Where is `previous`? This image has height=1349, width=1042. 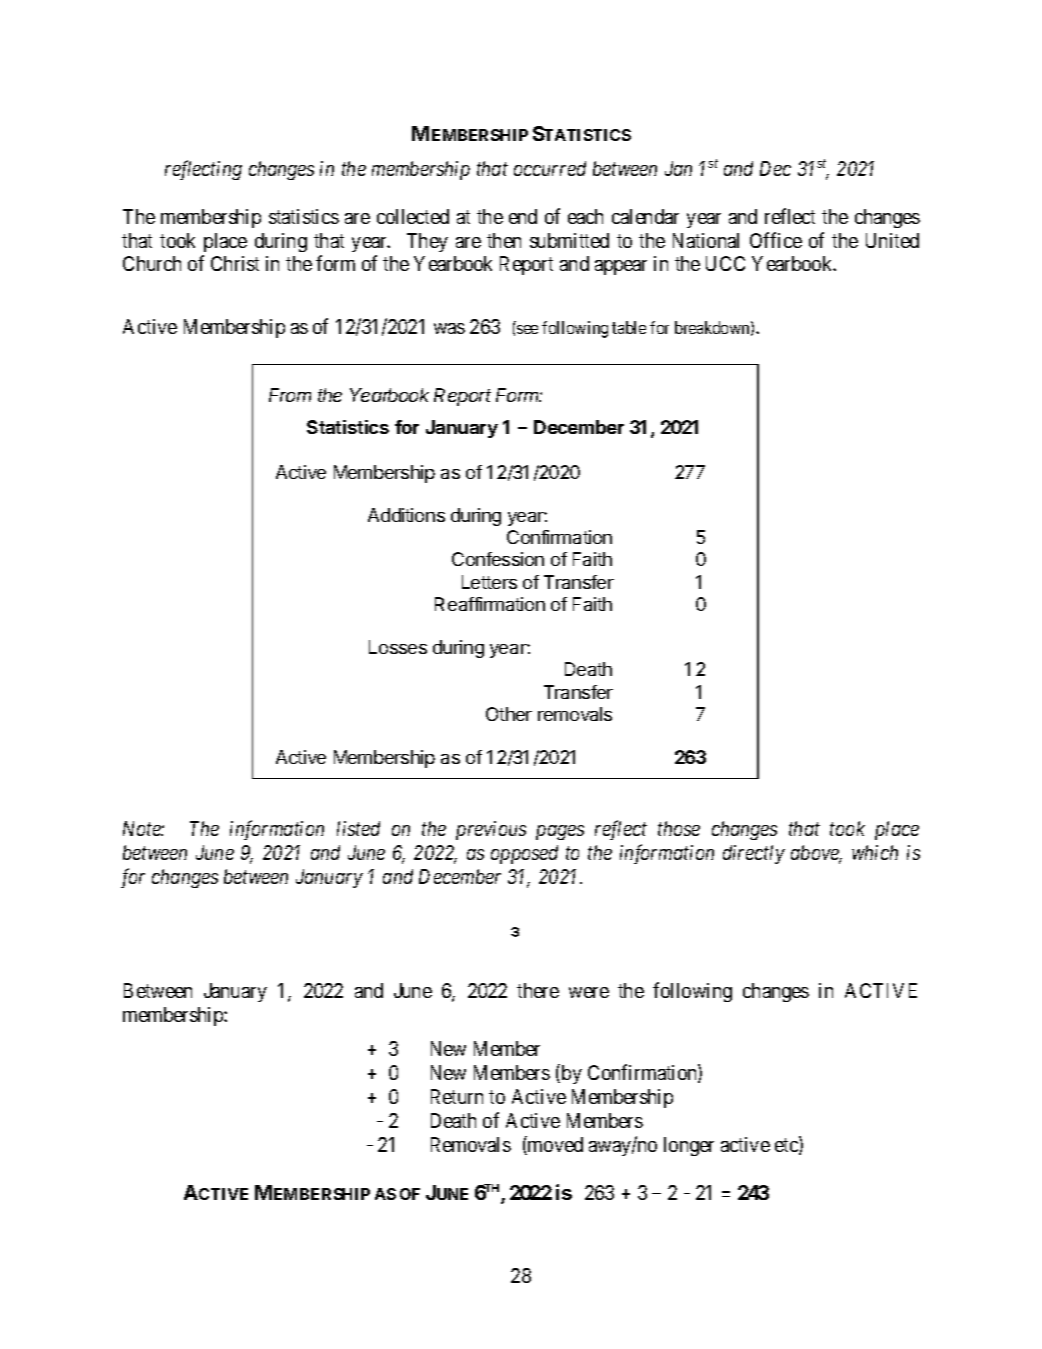 previous is located at coordinates (491, 830).
